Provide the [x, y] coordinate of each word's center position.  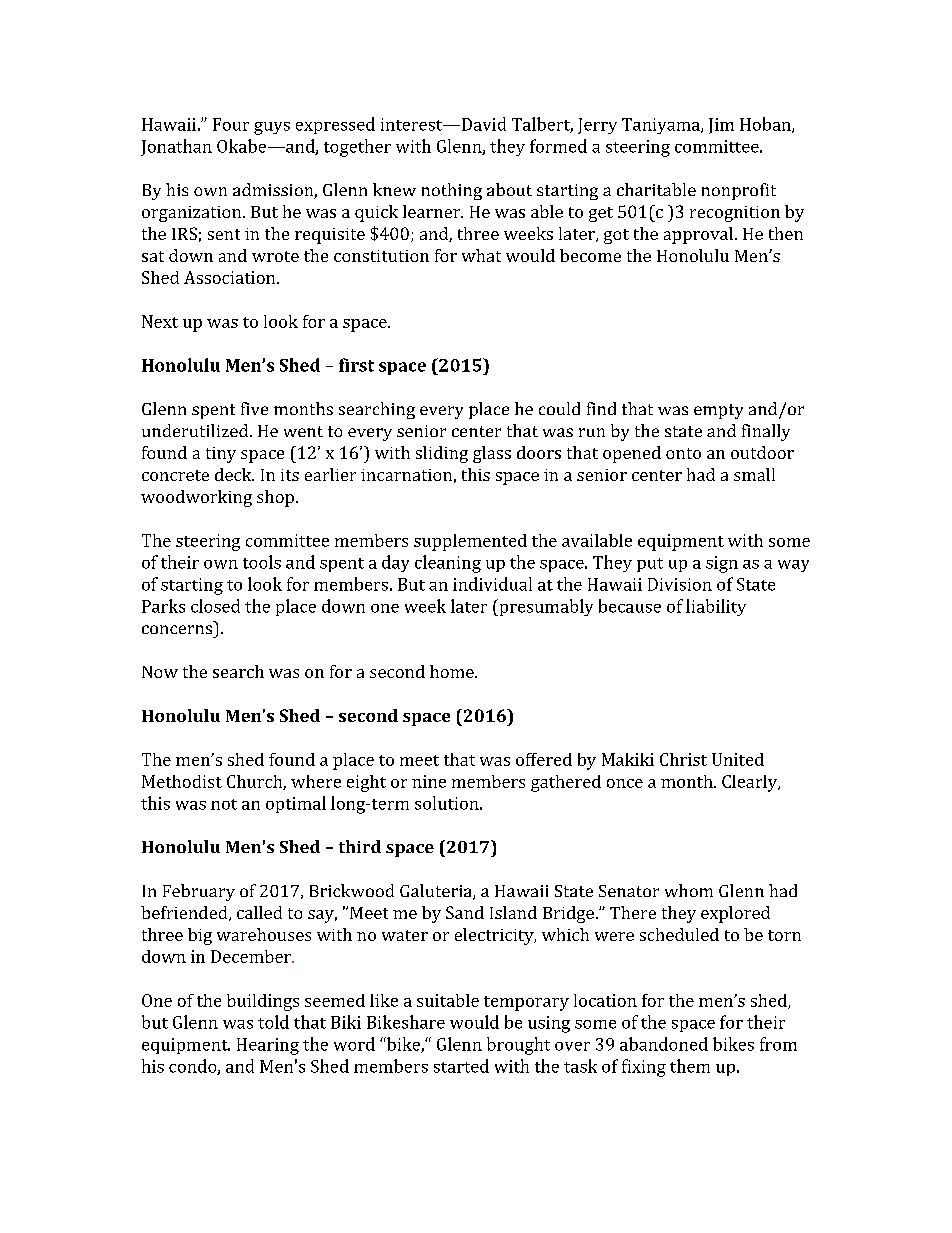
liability [716, 607]
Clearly [751, 783]
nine [429, 781]
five [254, 408]
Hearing [268, 1046]
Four [231, 124]
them [690, 1066]
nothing [452, 191]
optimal [296, 804]
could [559, 408]
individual [492, 584]
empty [718, 411]
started [461, 1066]
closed [215, 606]
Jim [721, 126]
